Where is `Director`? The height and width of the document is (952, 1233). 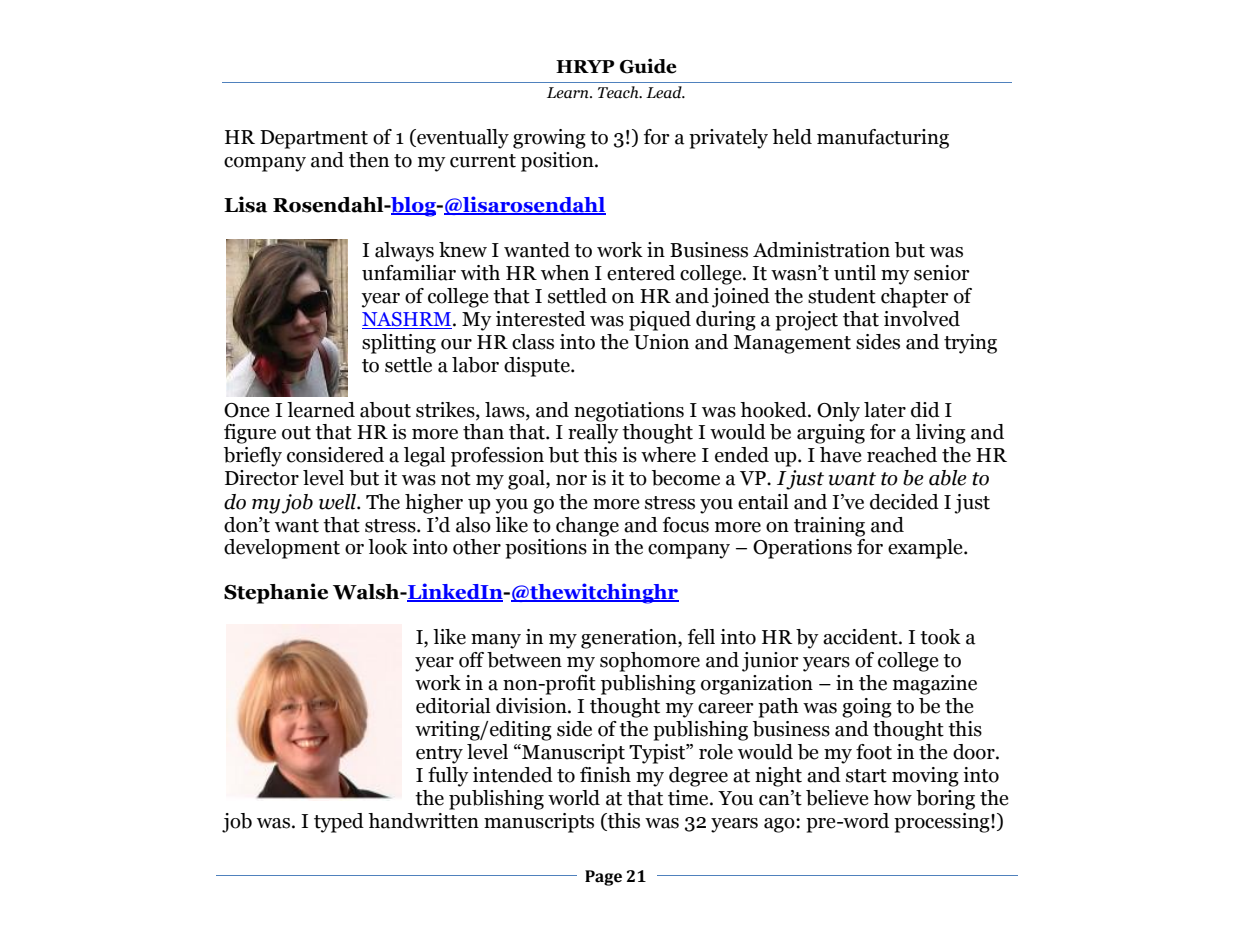 Director is located at coordinates (262, 478).
